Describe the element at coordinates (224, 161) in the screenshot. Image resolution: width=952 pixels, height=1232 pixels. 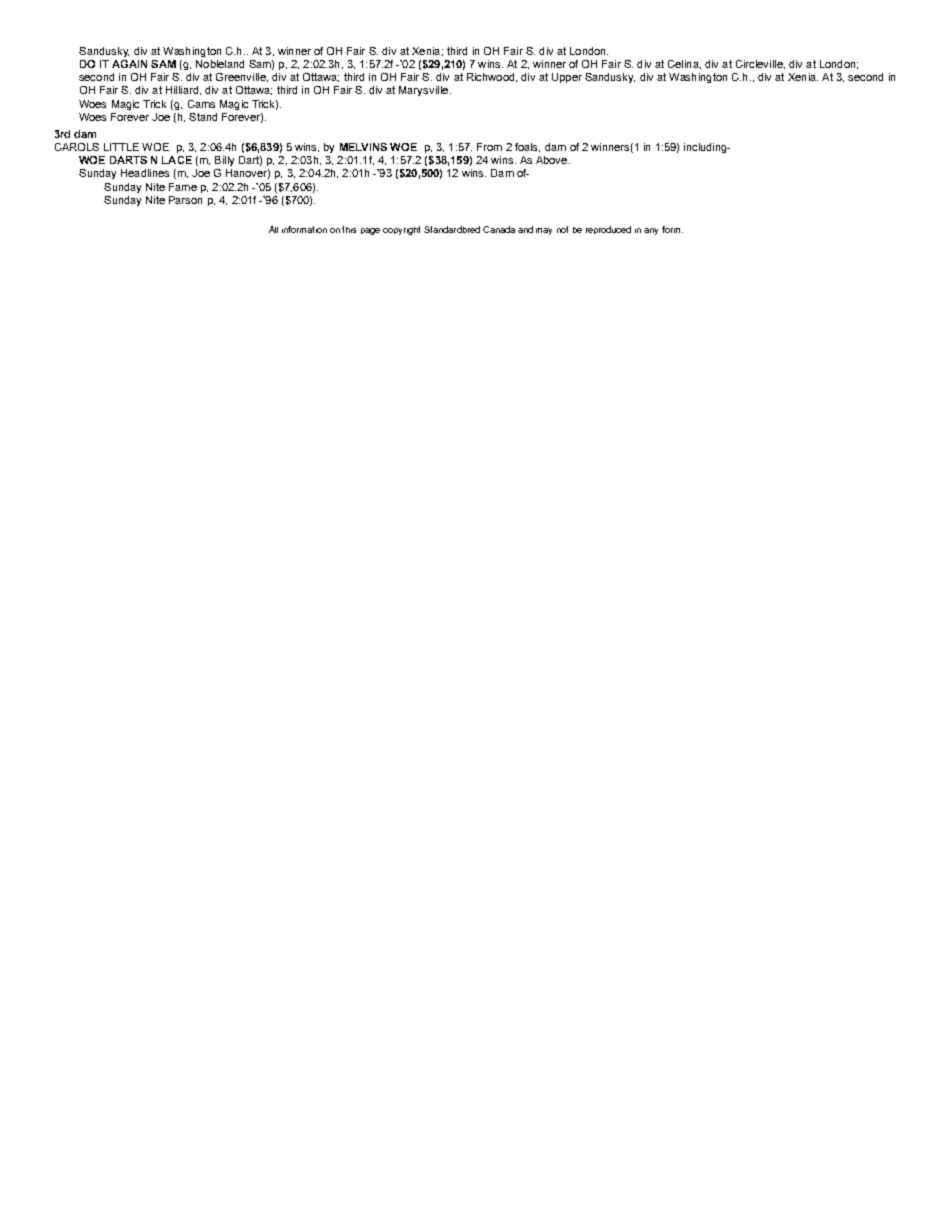
I see `Billy` at that location.
